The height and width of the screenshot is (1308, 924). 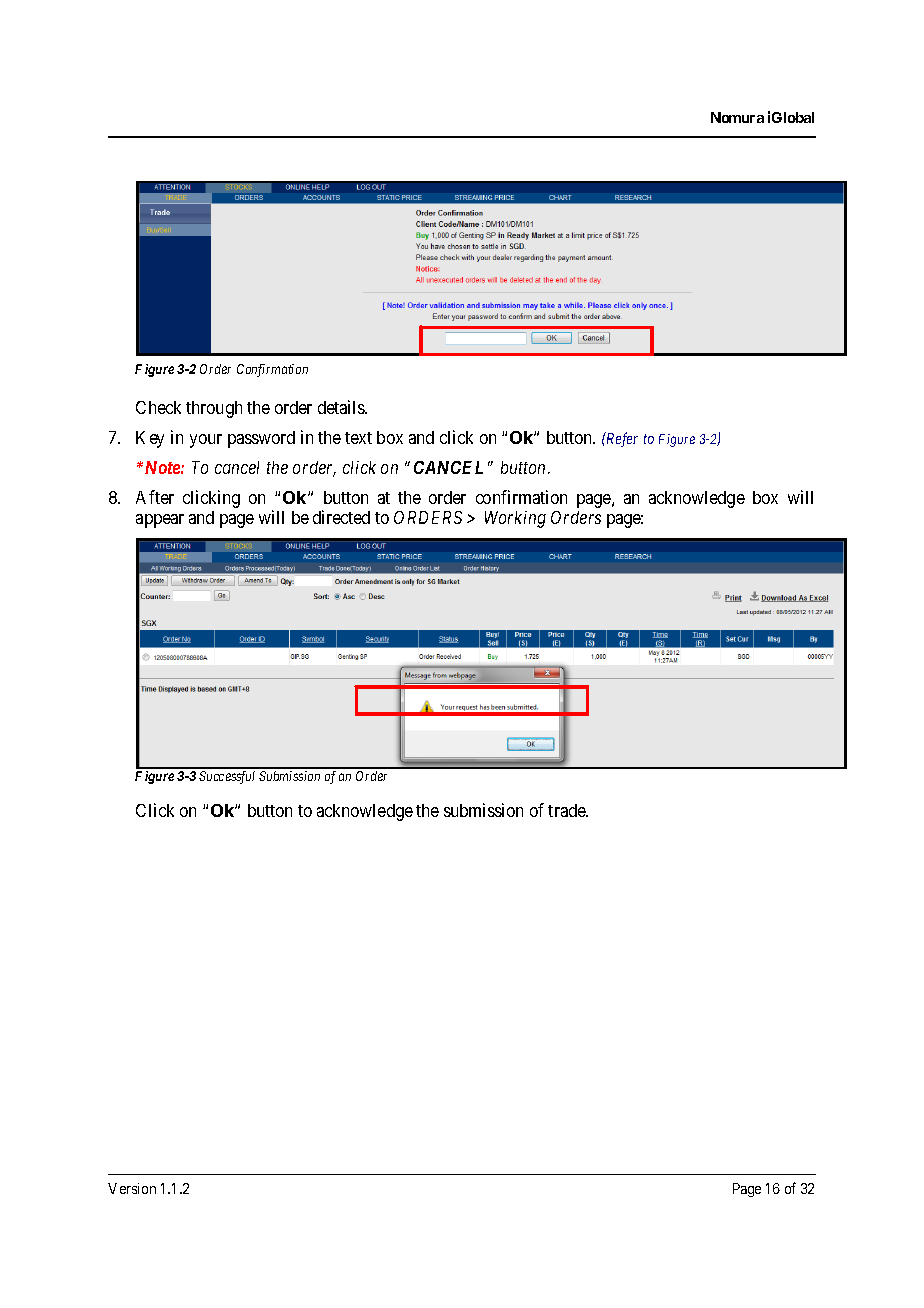 What do you see at coordinates (155, 497) in the screenshot?
I see `After` at bounding box center [155, 497].
